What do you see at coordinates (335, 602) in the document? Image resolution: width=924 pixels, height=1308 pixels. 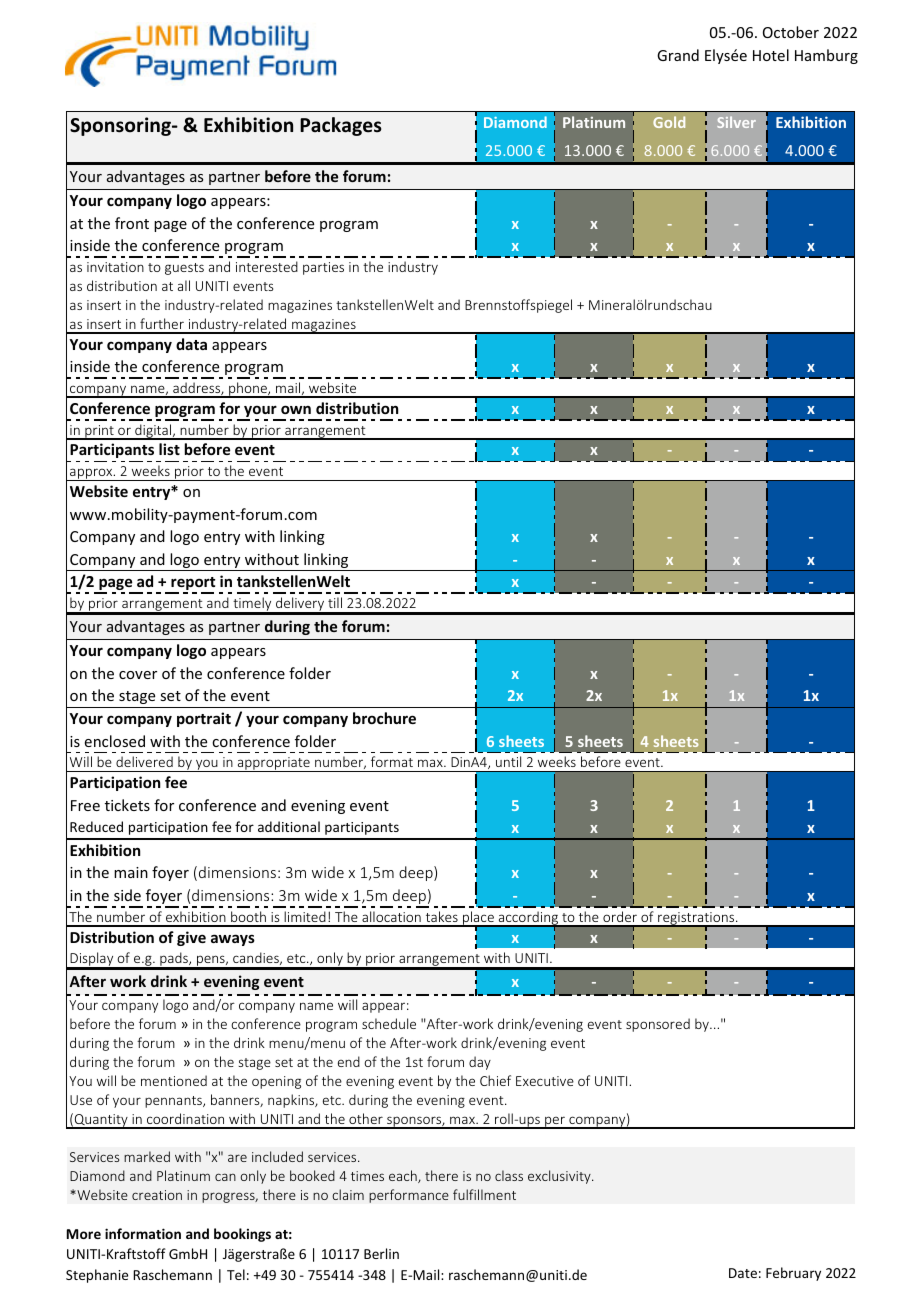 I see `till` at bounding box center [335, 602].
